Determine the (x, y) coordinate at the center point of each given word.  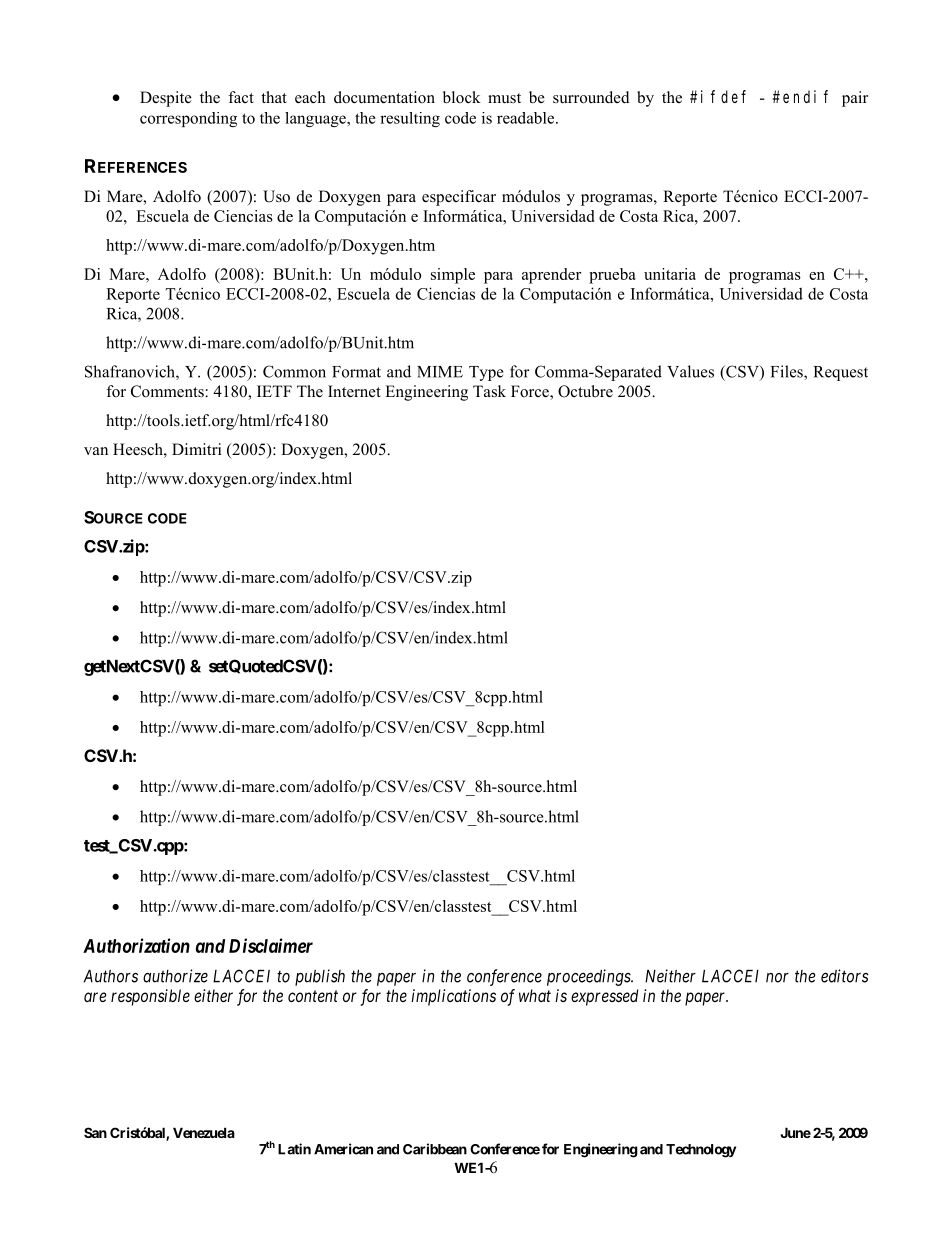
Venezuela (204, 1132)
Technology (701, 1151)
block (462, 97)
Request (841, 373)
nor (777, 978)
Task (489, 391)
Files (788, 372)
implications (453, 997)
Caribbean (435, 1149)
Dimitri (196, 449)
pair (855, 99)
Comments (168, 391)
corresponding (188, 119)
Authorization (136, 945)
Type (486, 373)
